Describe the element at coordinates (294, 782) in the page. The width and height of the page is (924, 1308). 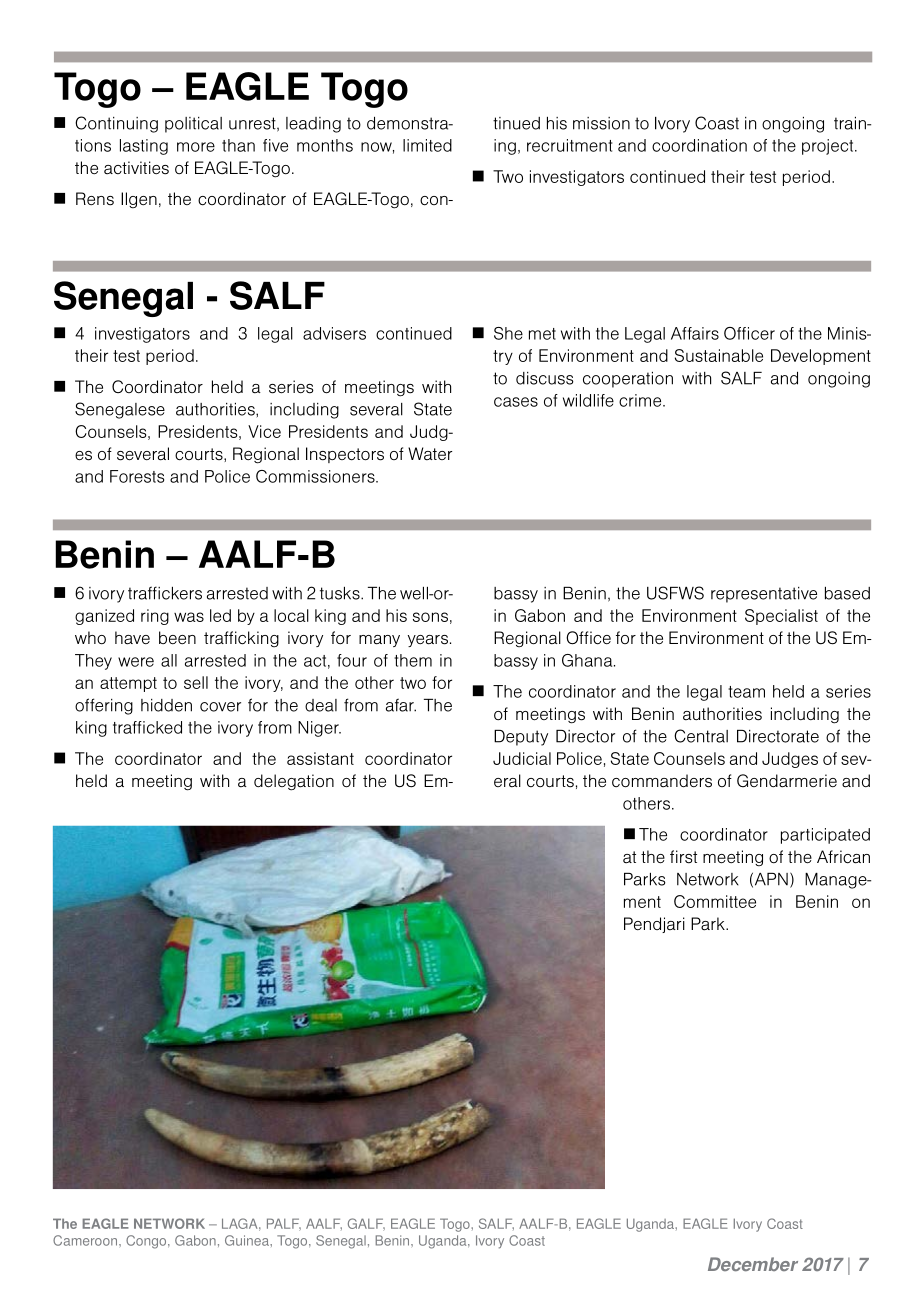
I see `delegation` at that location.
